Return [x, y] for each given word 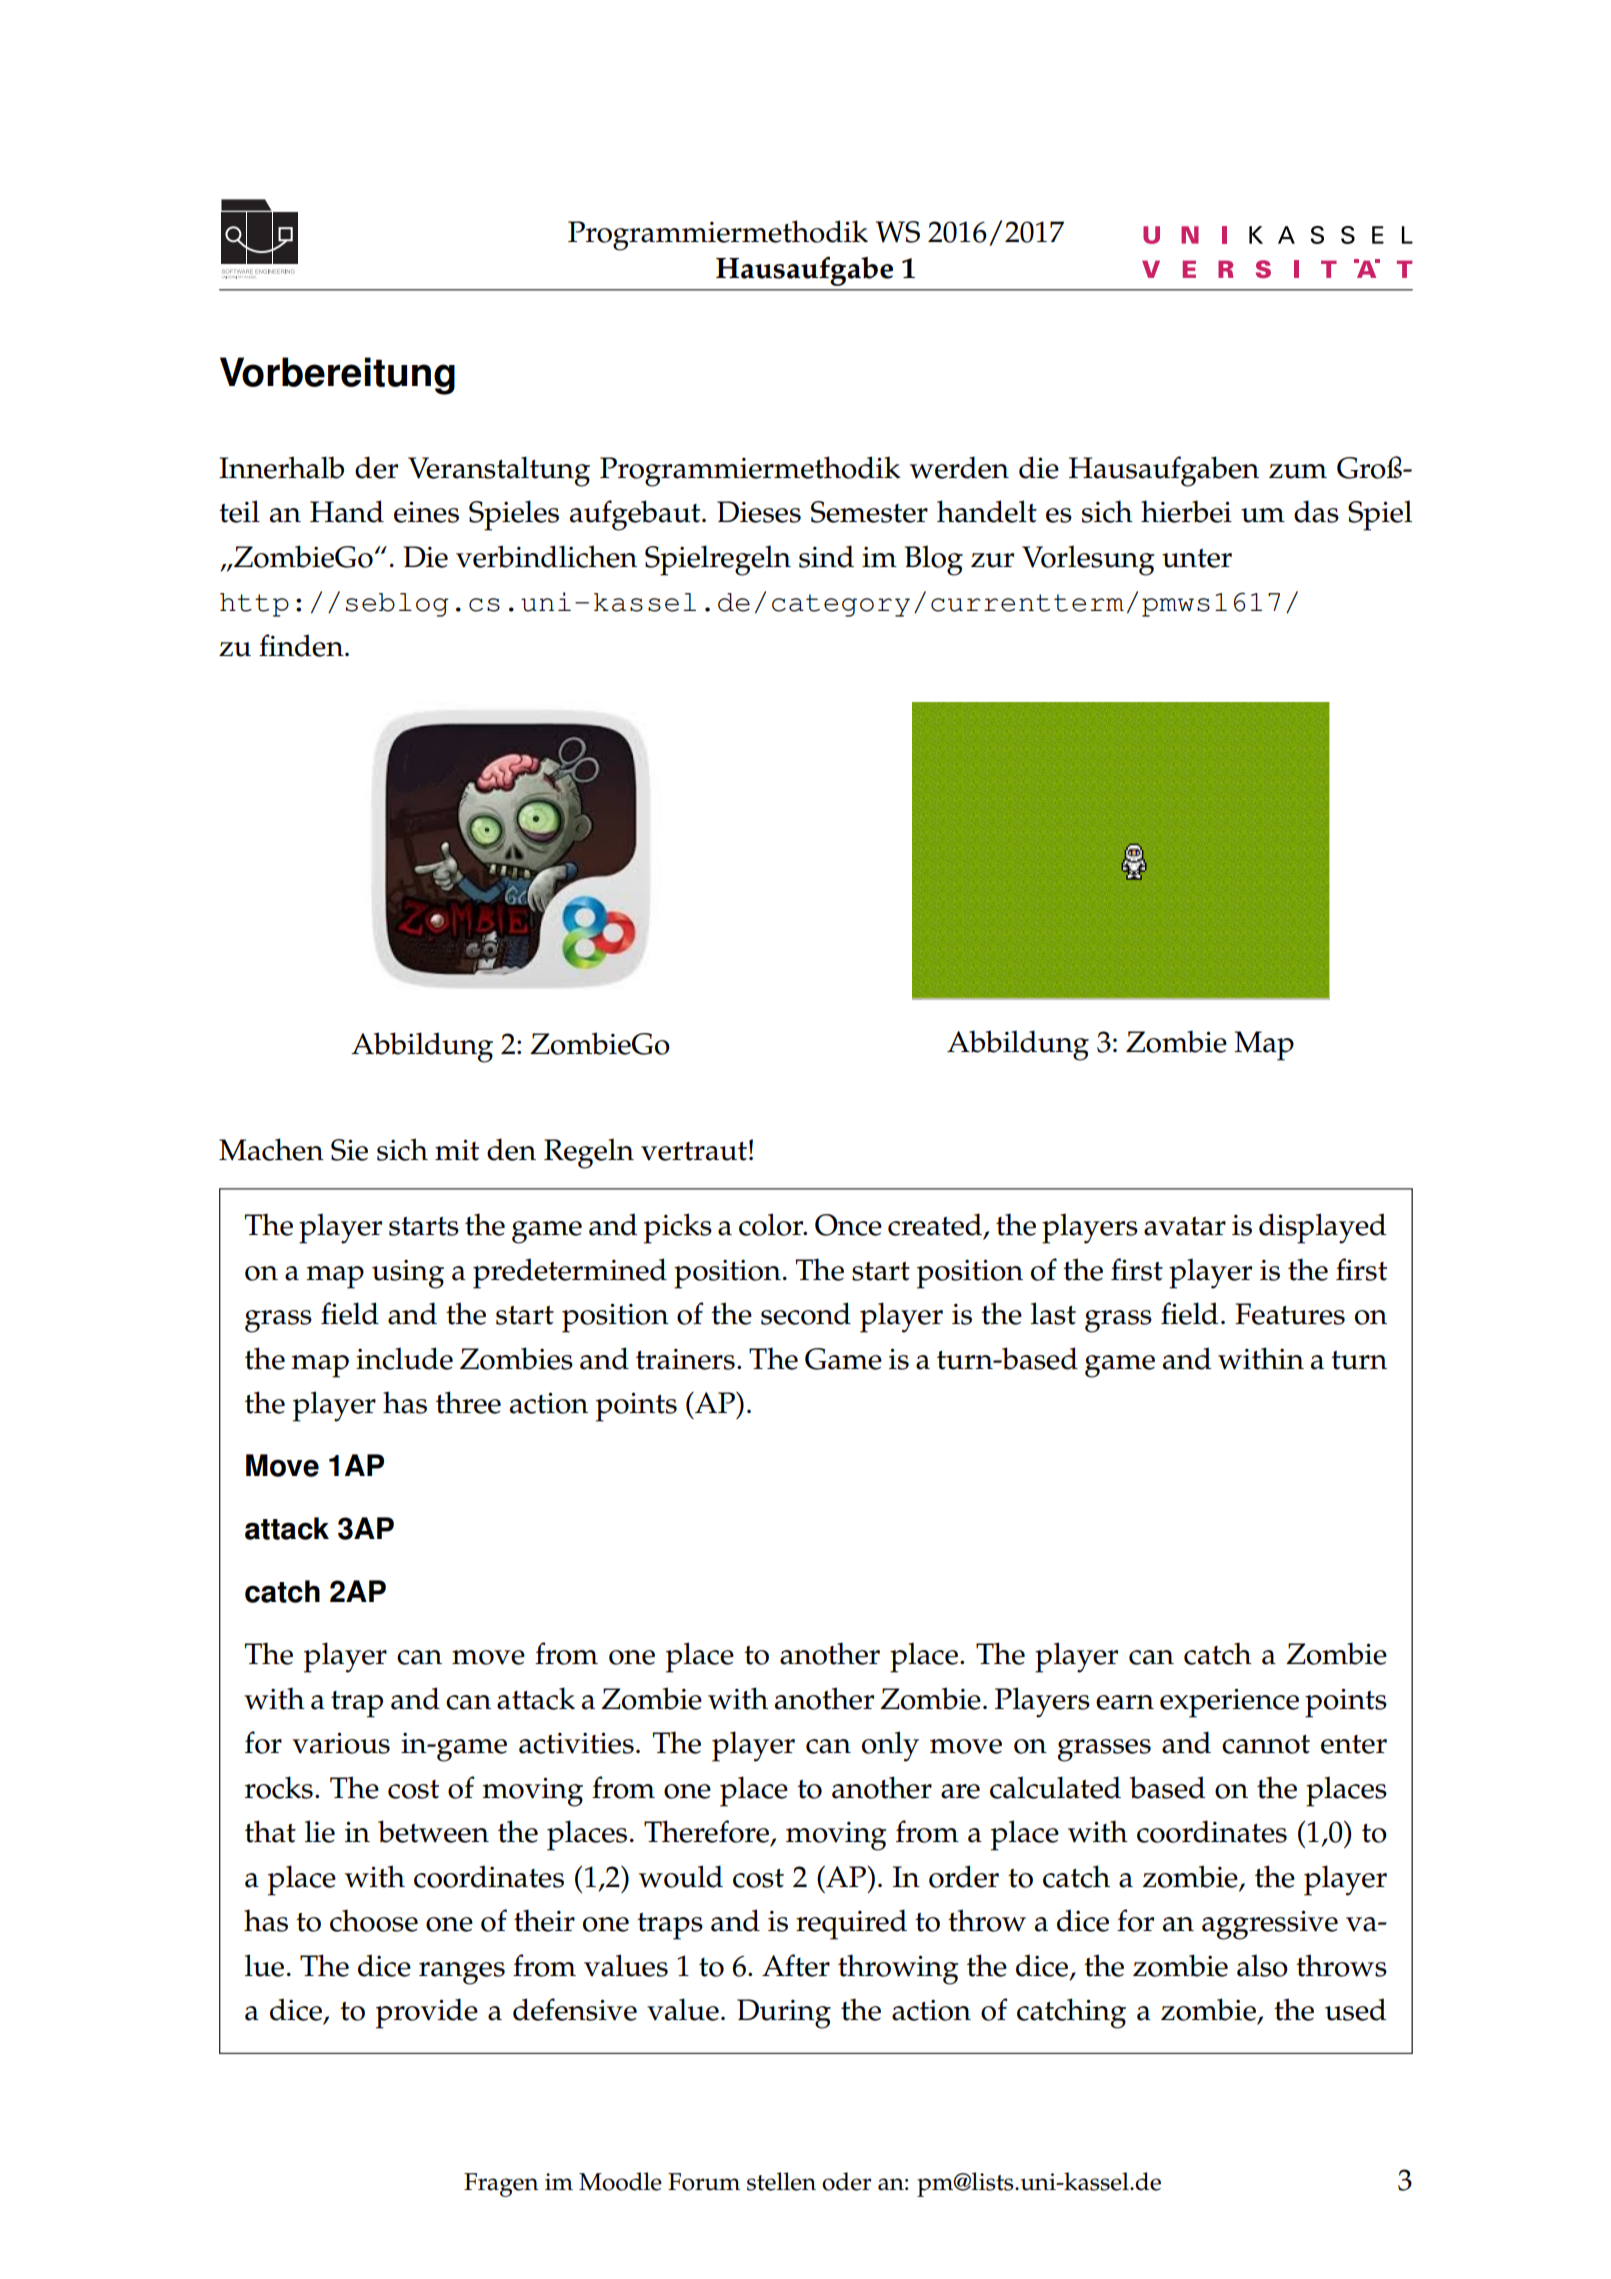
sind [826, 556]
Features [1290, 1314]
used [1355, 2009]
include [404, 1358]
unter [1197, 558]
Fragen [501, 2185]
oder [846, 2181]
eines [426, 512]
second [806, 1313]
